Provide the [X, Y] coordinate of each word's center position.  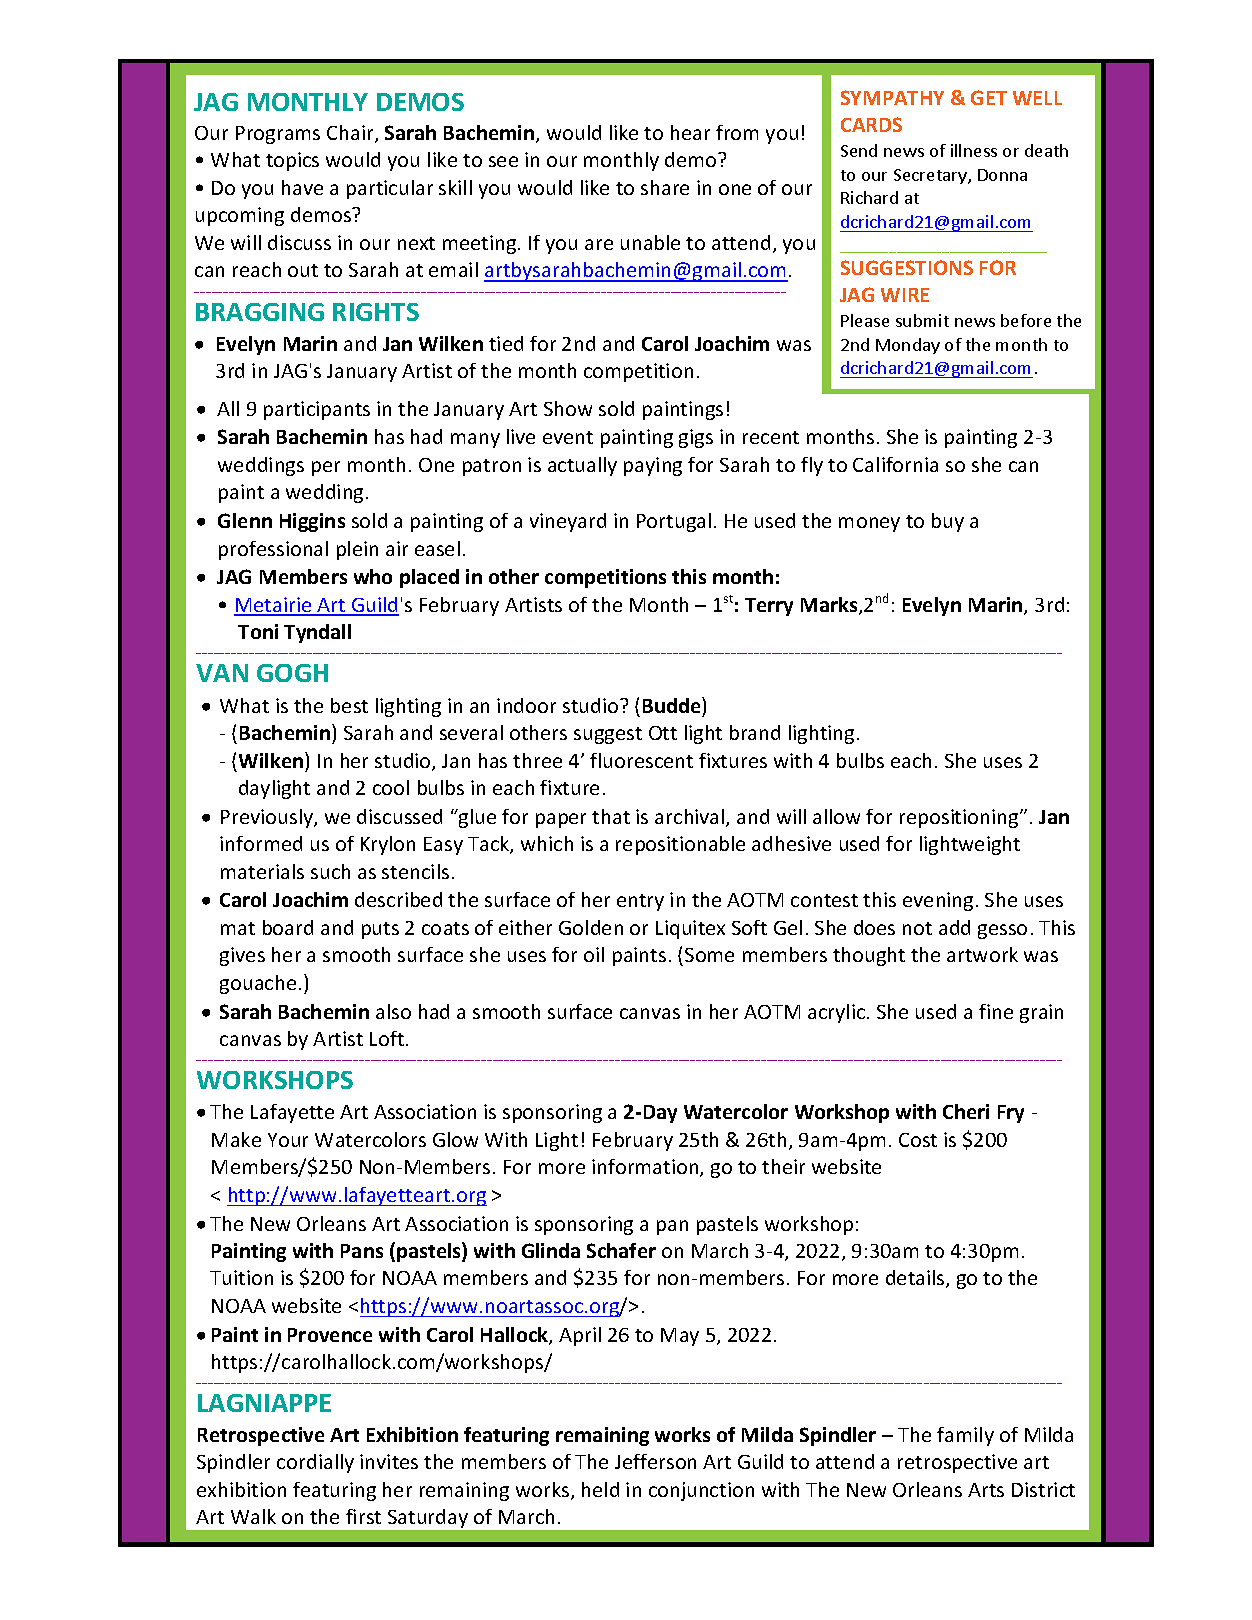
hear [690, 132]
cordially [315, 1463]
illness [974, 150]
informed [261, 843]
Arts [986, 1490]
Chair [351, 134]
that [611, 816]
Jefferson [655, 1461]
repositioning [960, 818]
